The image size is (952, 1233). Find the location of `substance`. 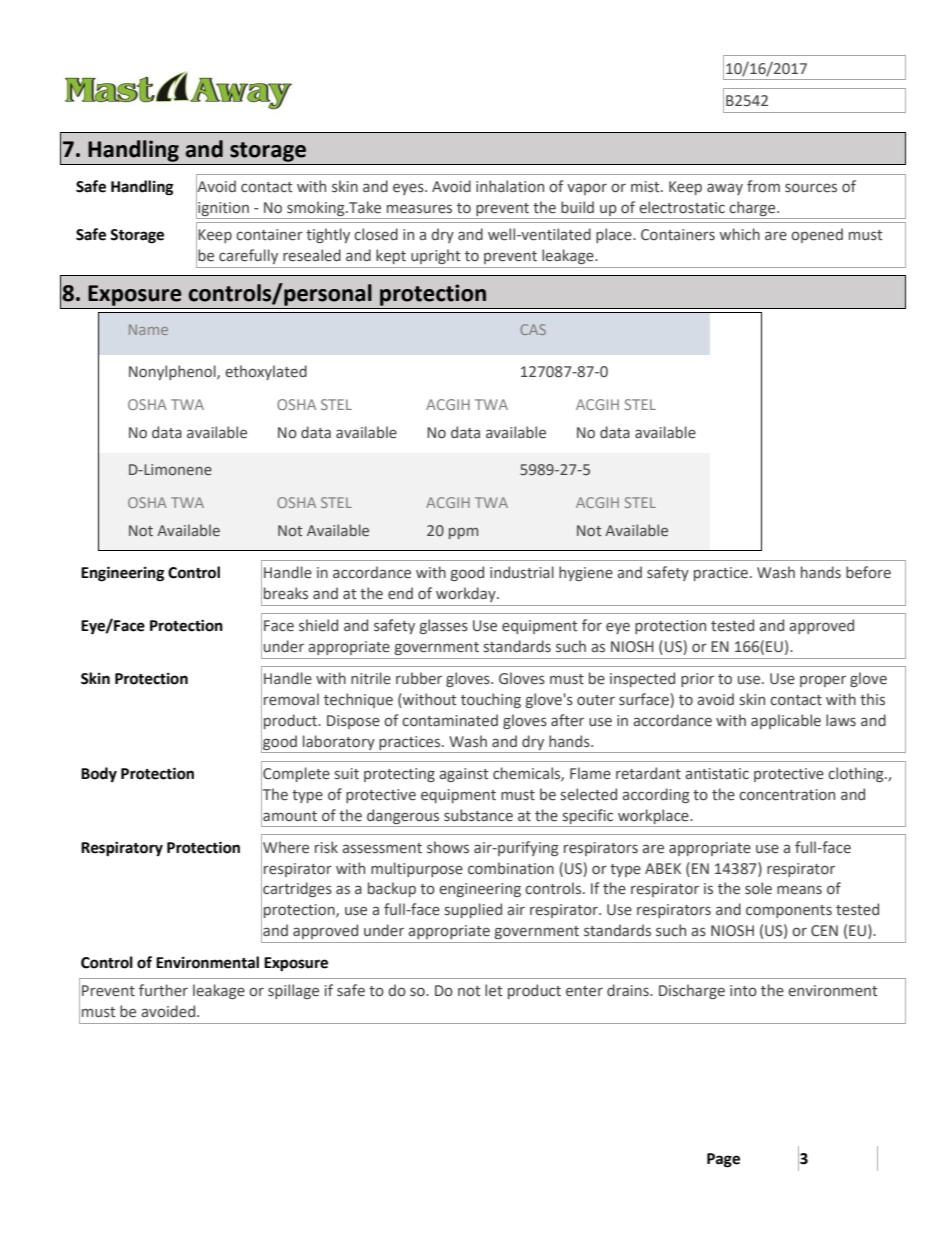

substance is located at coordinates (478, 815).
